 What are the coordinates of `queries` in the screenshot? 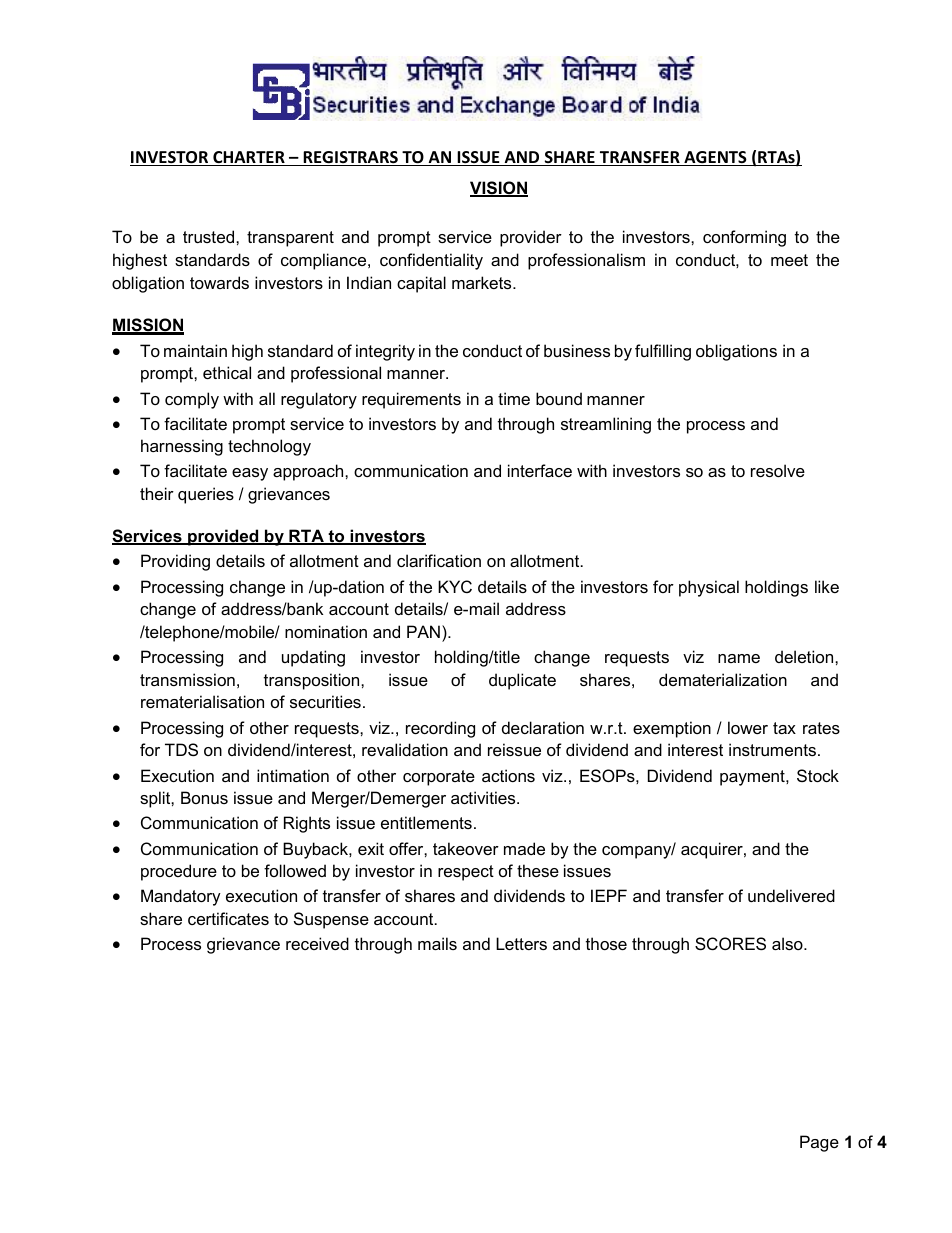 It's located at (206, 495).
